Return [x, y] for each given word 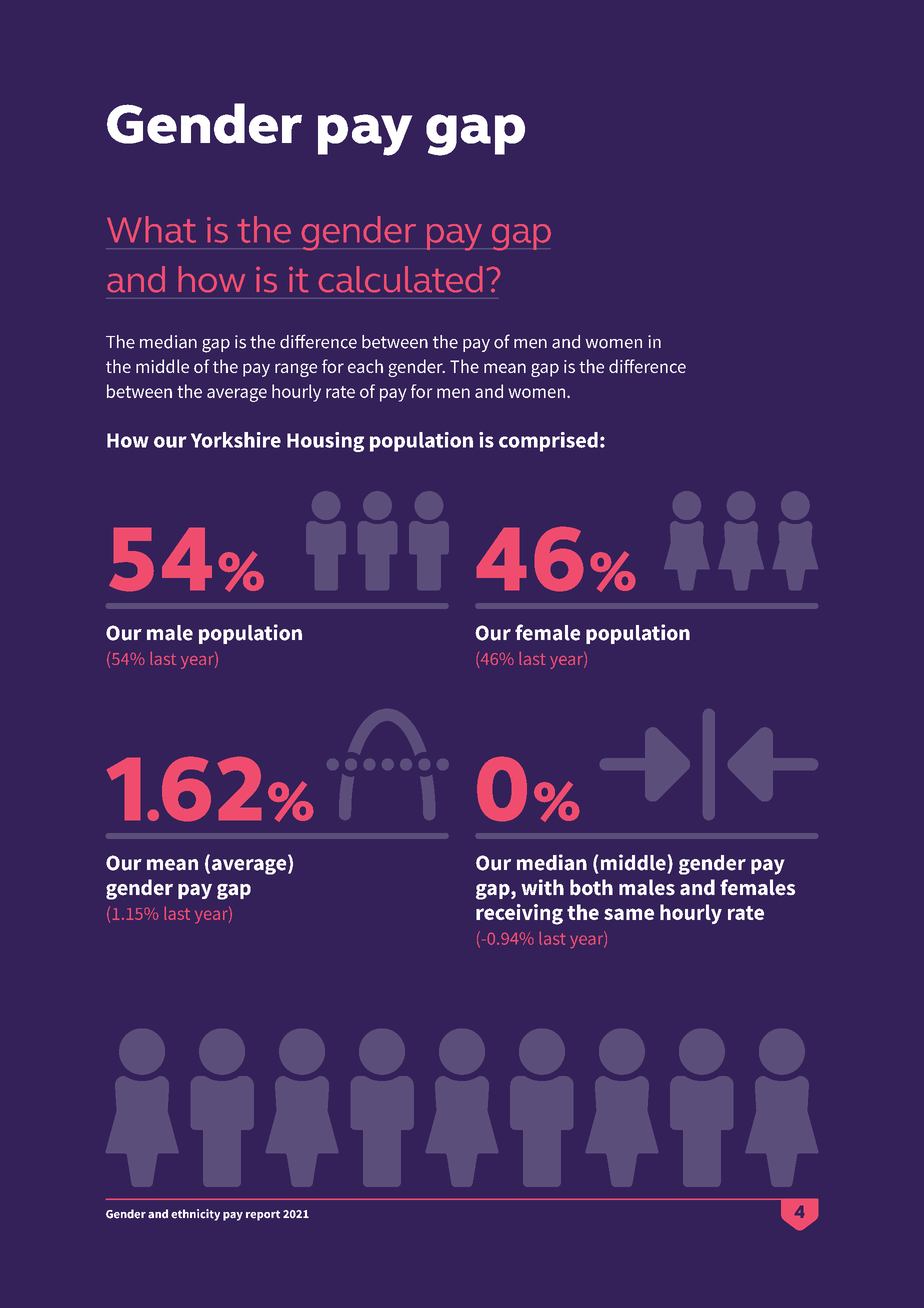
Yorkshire [236, 440]
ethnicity [195, 1215]
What [151, 229]
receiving [519, 914]
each [365, 366]
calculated [400, 279]
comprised [548, 442]
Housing [325, 442]
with [542, 887]
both [591, 887]
